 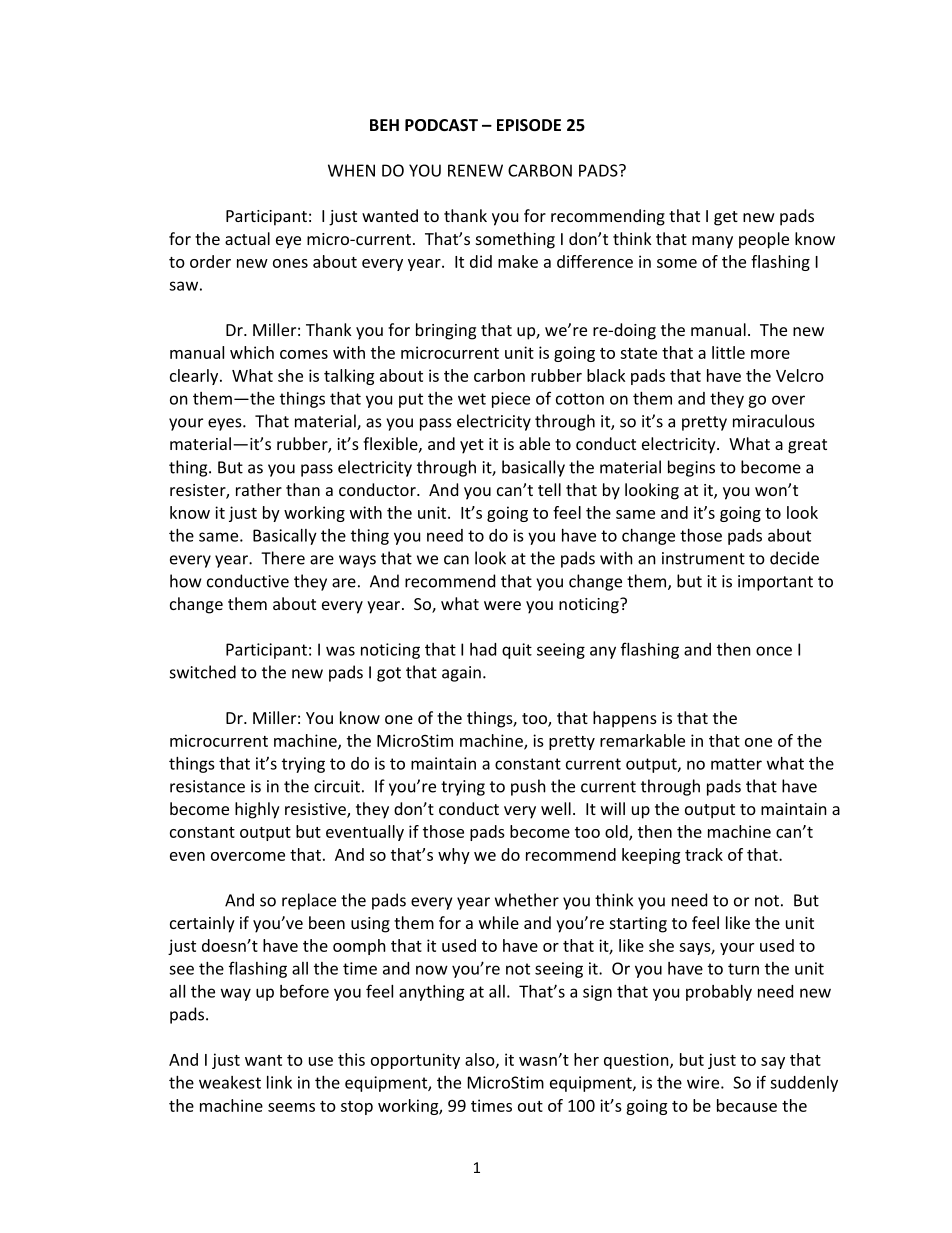 What do you see at coordinates (259, 489) in the page?
I see `rather` at bounding box center [259, 489].
